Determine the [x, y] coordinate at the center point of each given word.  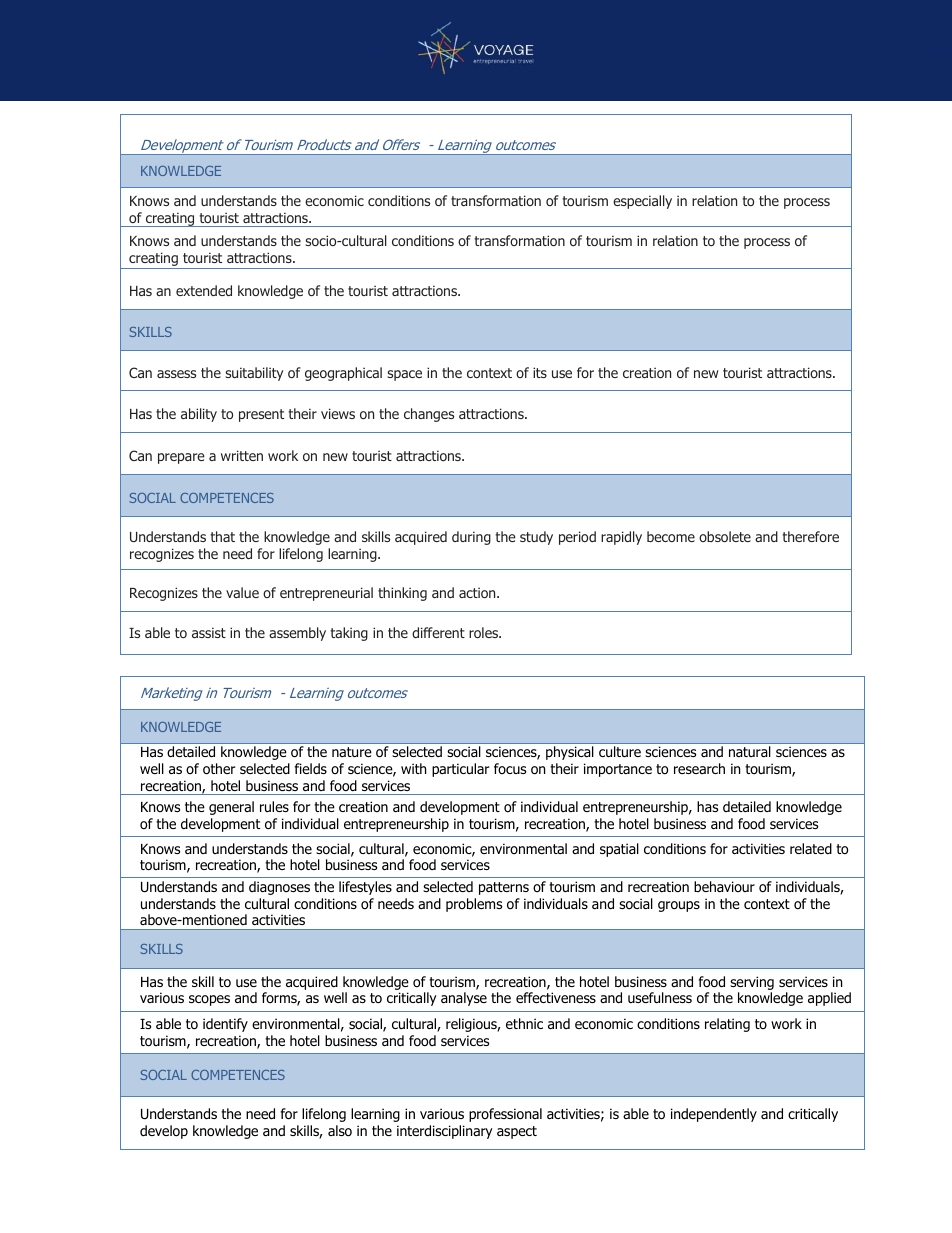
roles [485, 632]
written [242, 455]
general [231, 808]
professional [505, 1115]
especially [642, 202]
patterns [504, 888]
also [340, 1131]
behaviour [724, 886]
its [540, 372]
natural [749, 751]
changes [429, 415]
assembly [297, 634]
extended [204, 290]
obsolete [725, 536]
